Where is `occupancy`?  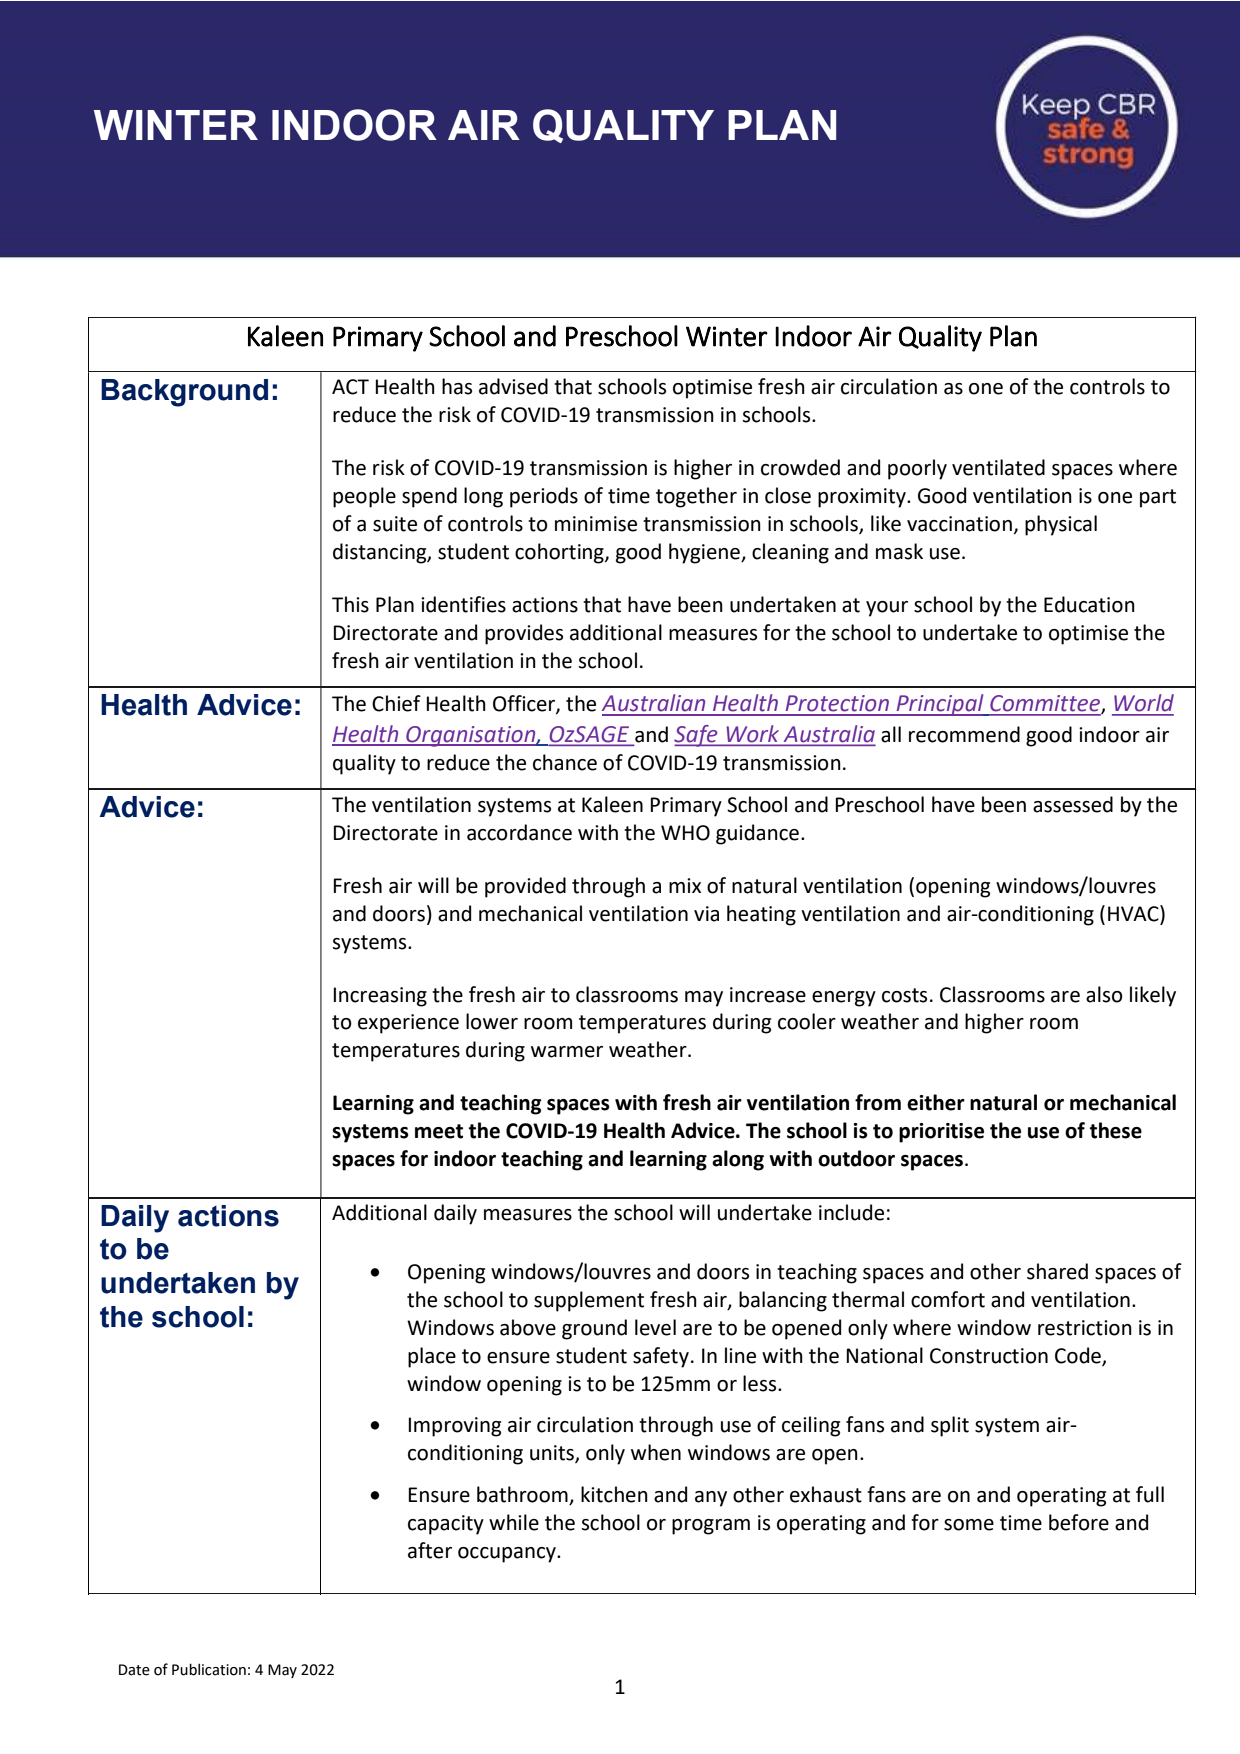
occupancy is located at coordinates (508, 1555).
